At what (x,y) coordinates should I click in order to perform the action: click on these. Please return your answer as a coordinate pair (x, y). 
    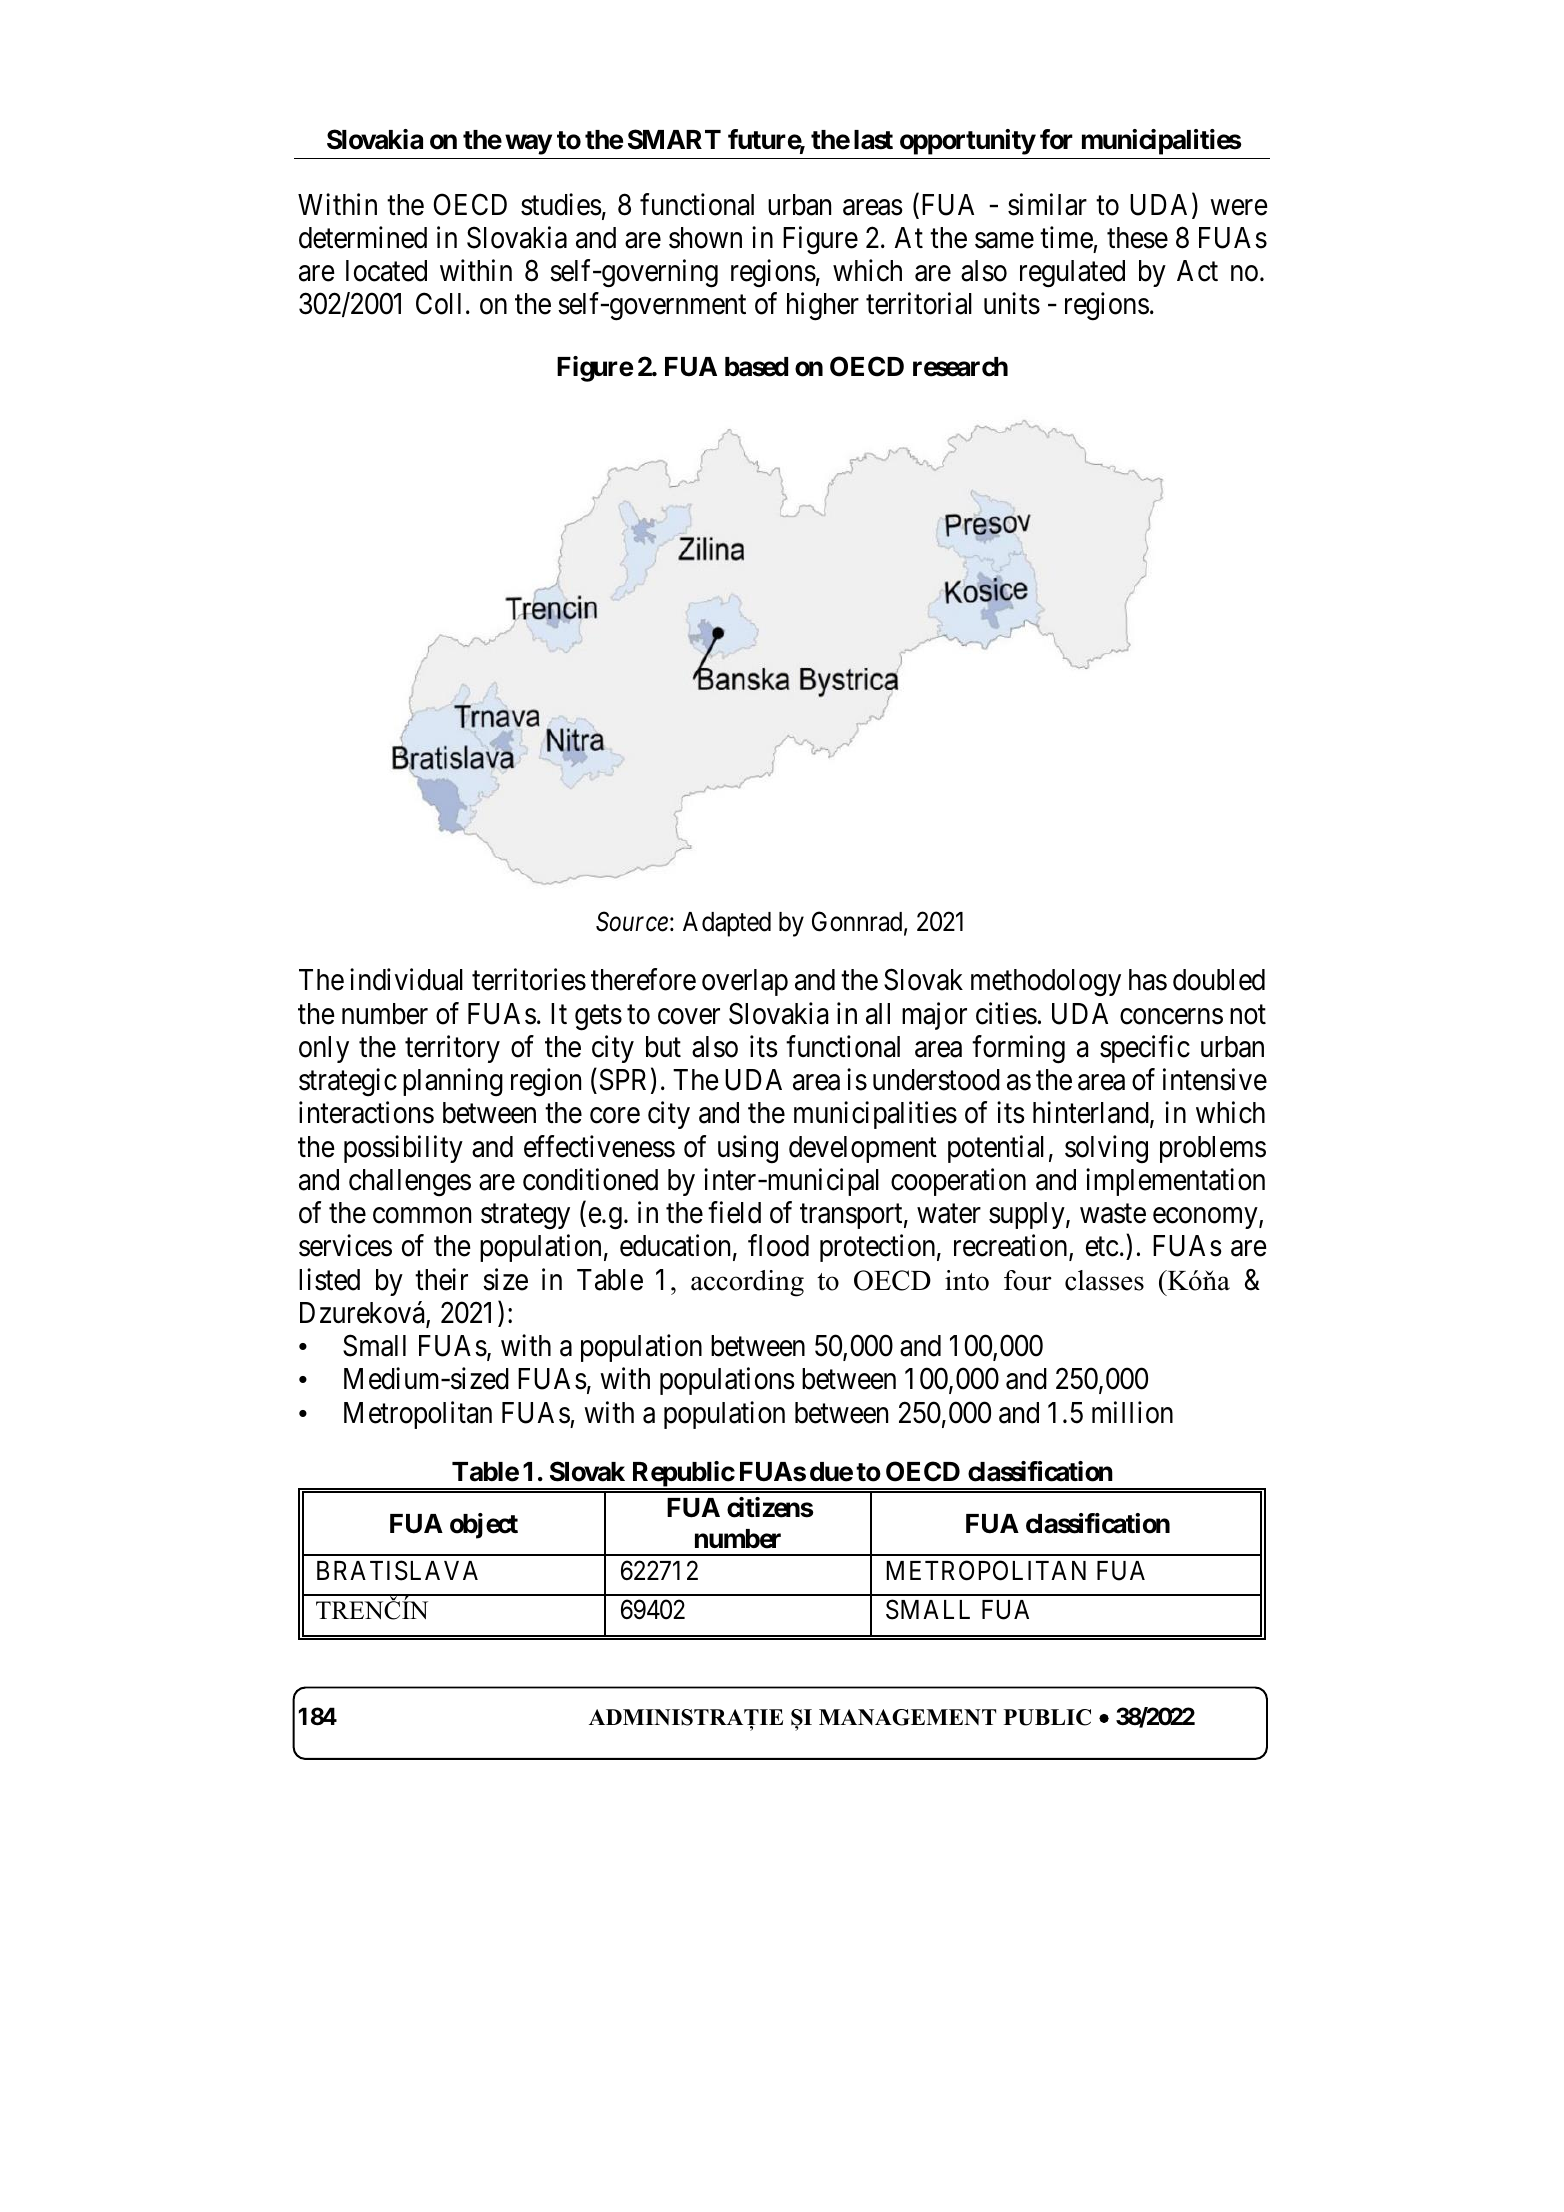
    Looking at the image, I should click on (1137, 238).
